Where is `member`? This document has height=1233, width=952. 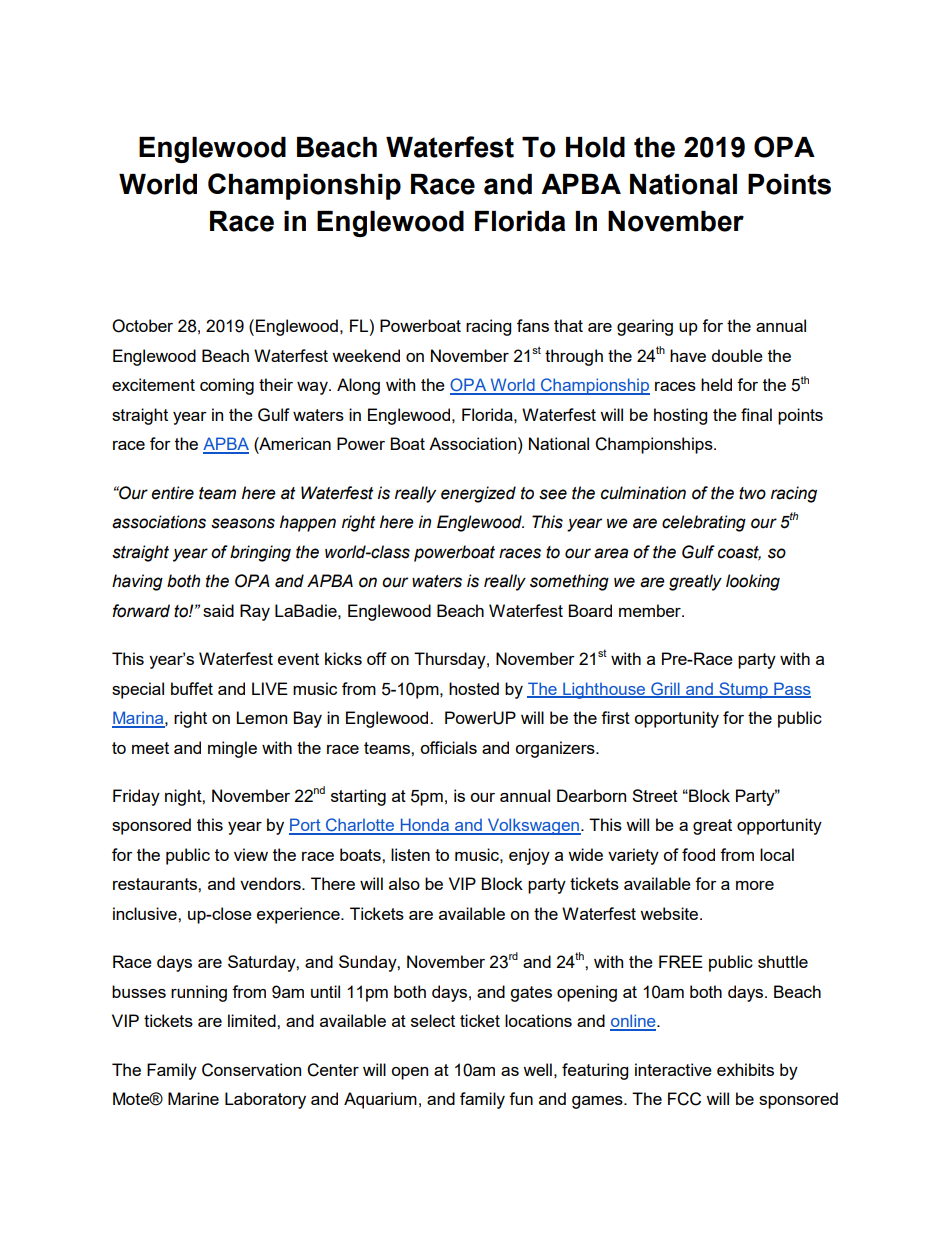 member is located at coordinates (651, 610).
